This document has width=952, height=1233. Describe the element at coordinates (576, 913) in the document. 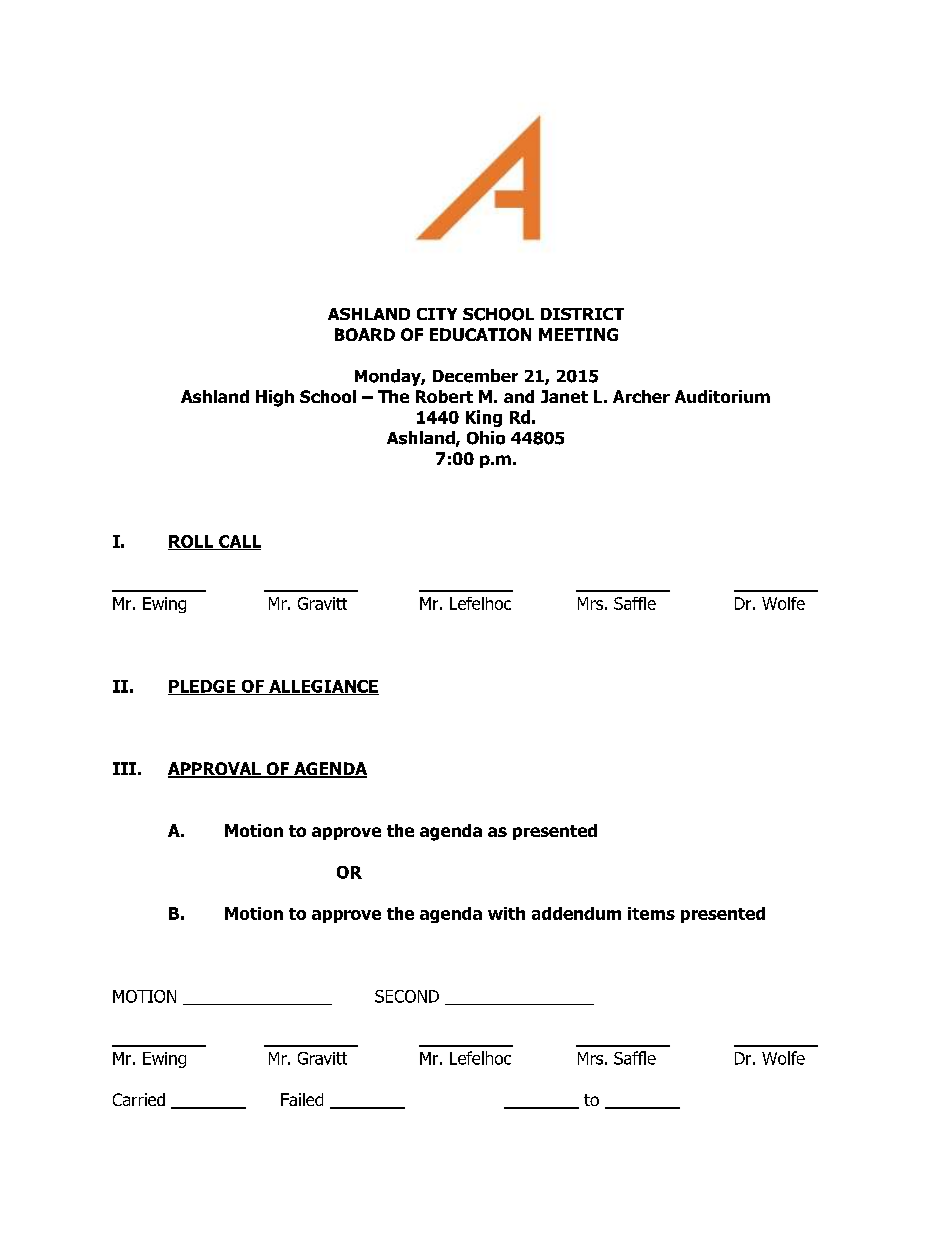

I see `addendum` at that location.
